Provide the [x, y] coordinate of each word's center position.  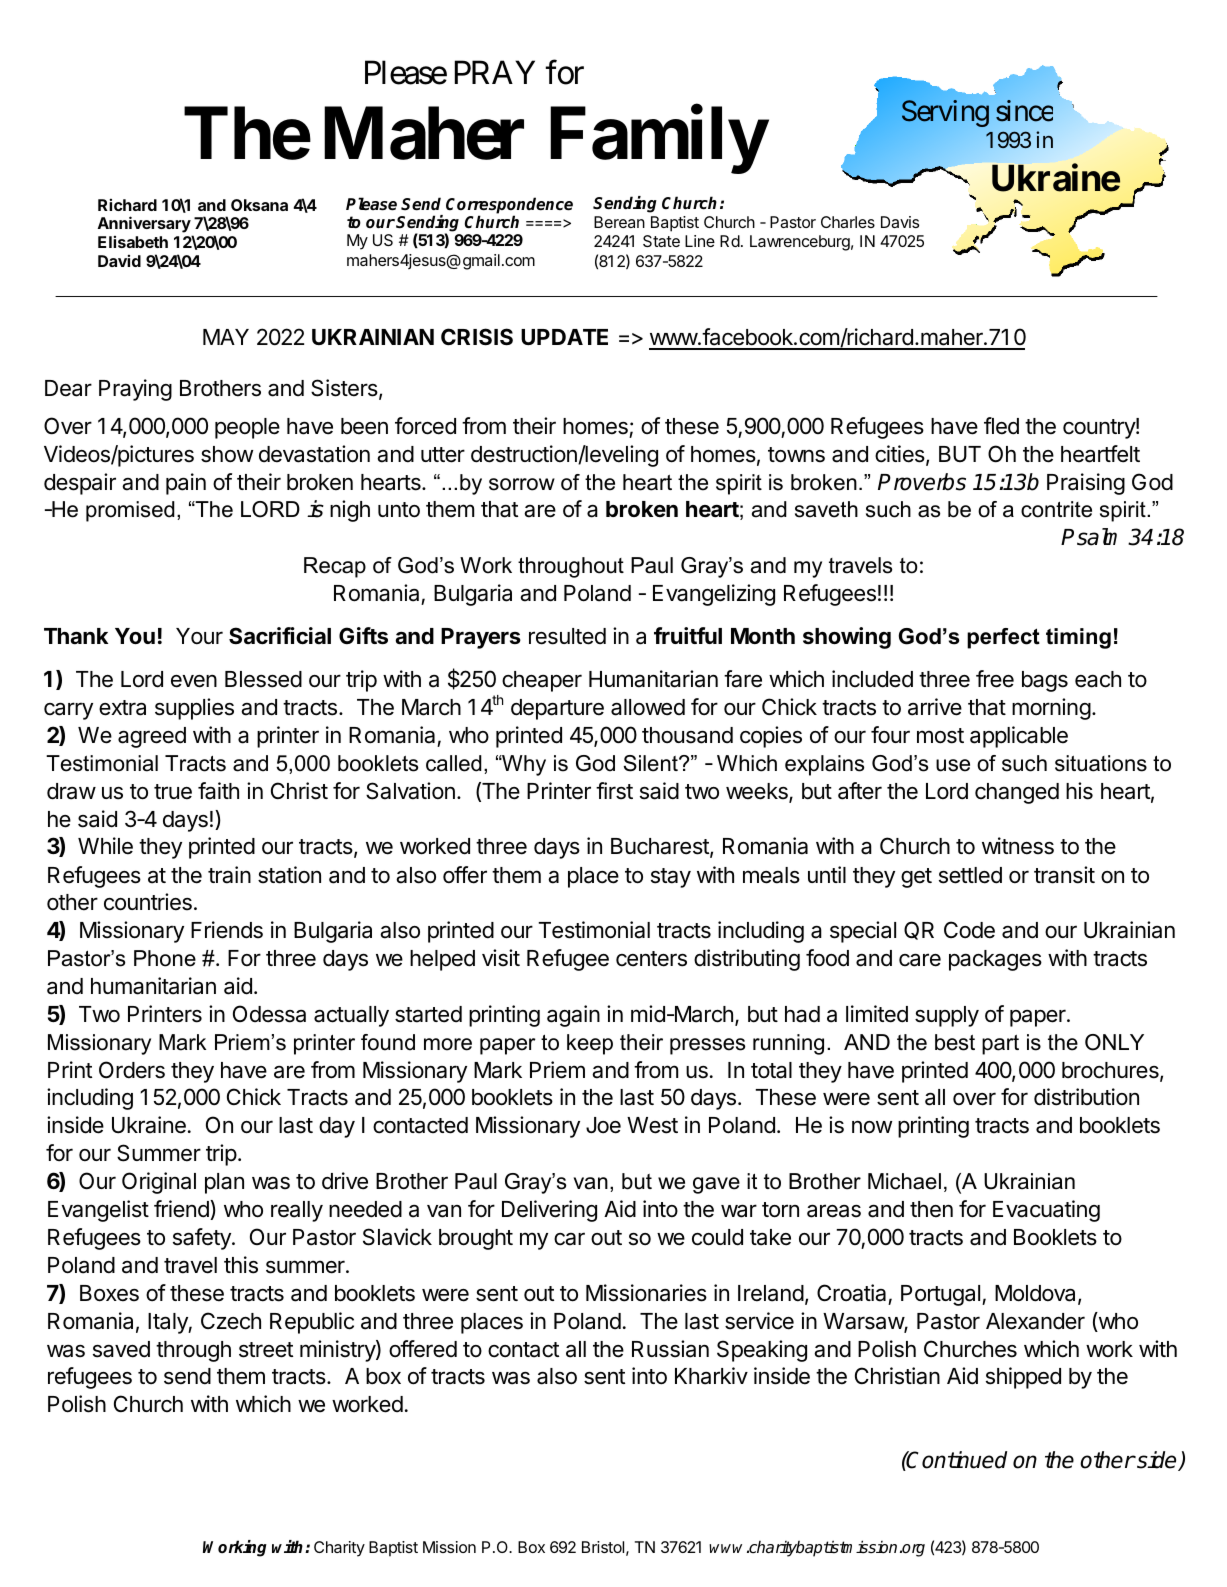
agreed [152, 737]
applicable [1019, 737]
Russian [670, 1349]
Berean [619, 222]
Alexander [1035, 1321]
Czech [231, 1321]
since [1024, 111]
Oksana [259, 205]
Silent [652, 763]
